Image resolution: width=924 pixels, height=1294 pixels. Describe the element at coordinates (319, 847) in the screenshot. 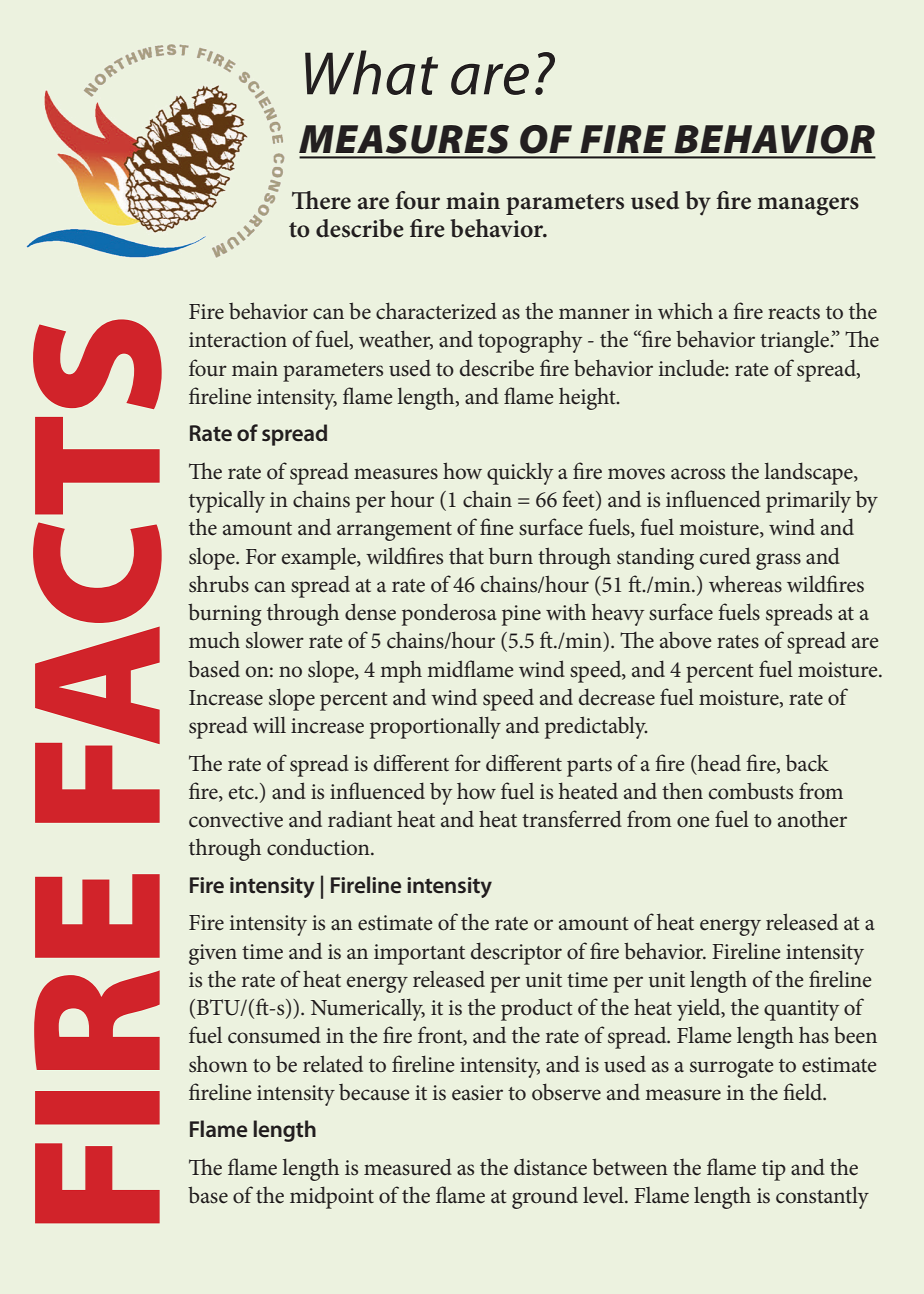

I see `conduction` at that location.
